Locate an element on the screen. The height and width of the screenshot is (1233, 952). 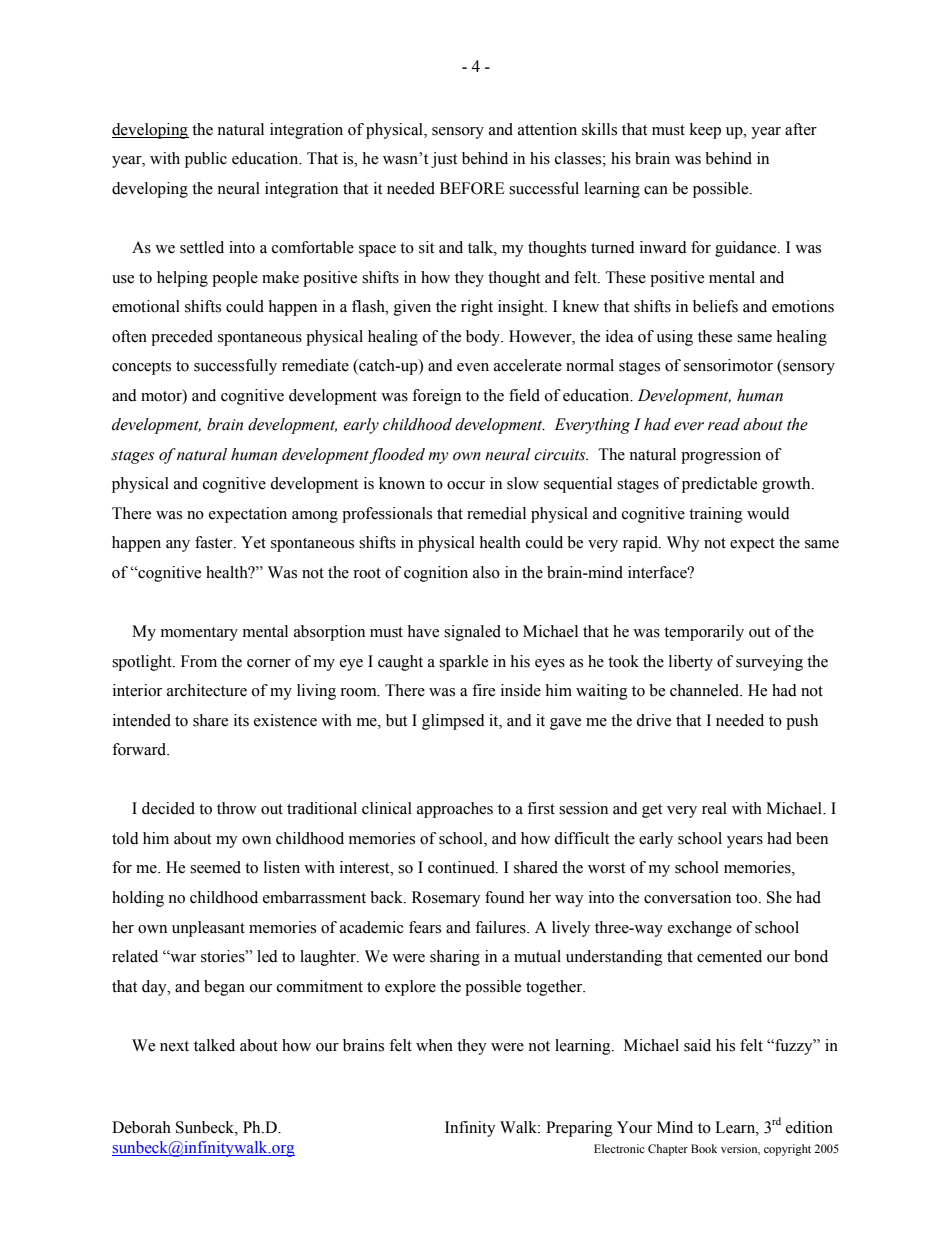
Deborah is located at coordinates (141, 1127).
